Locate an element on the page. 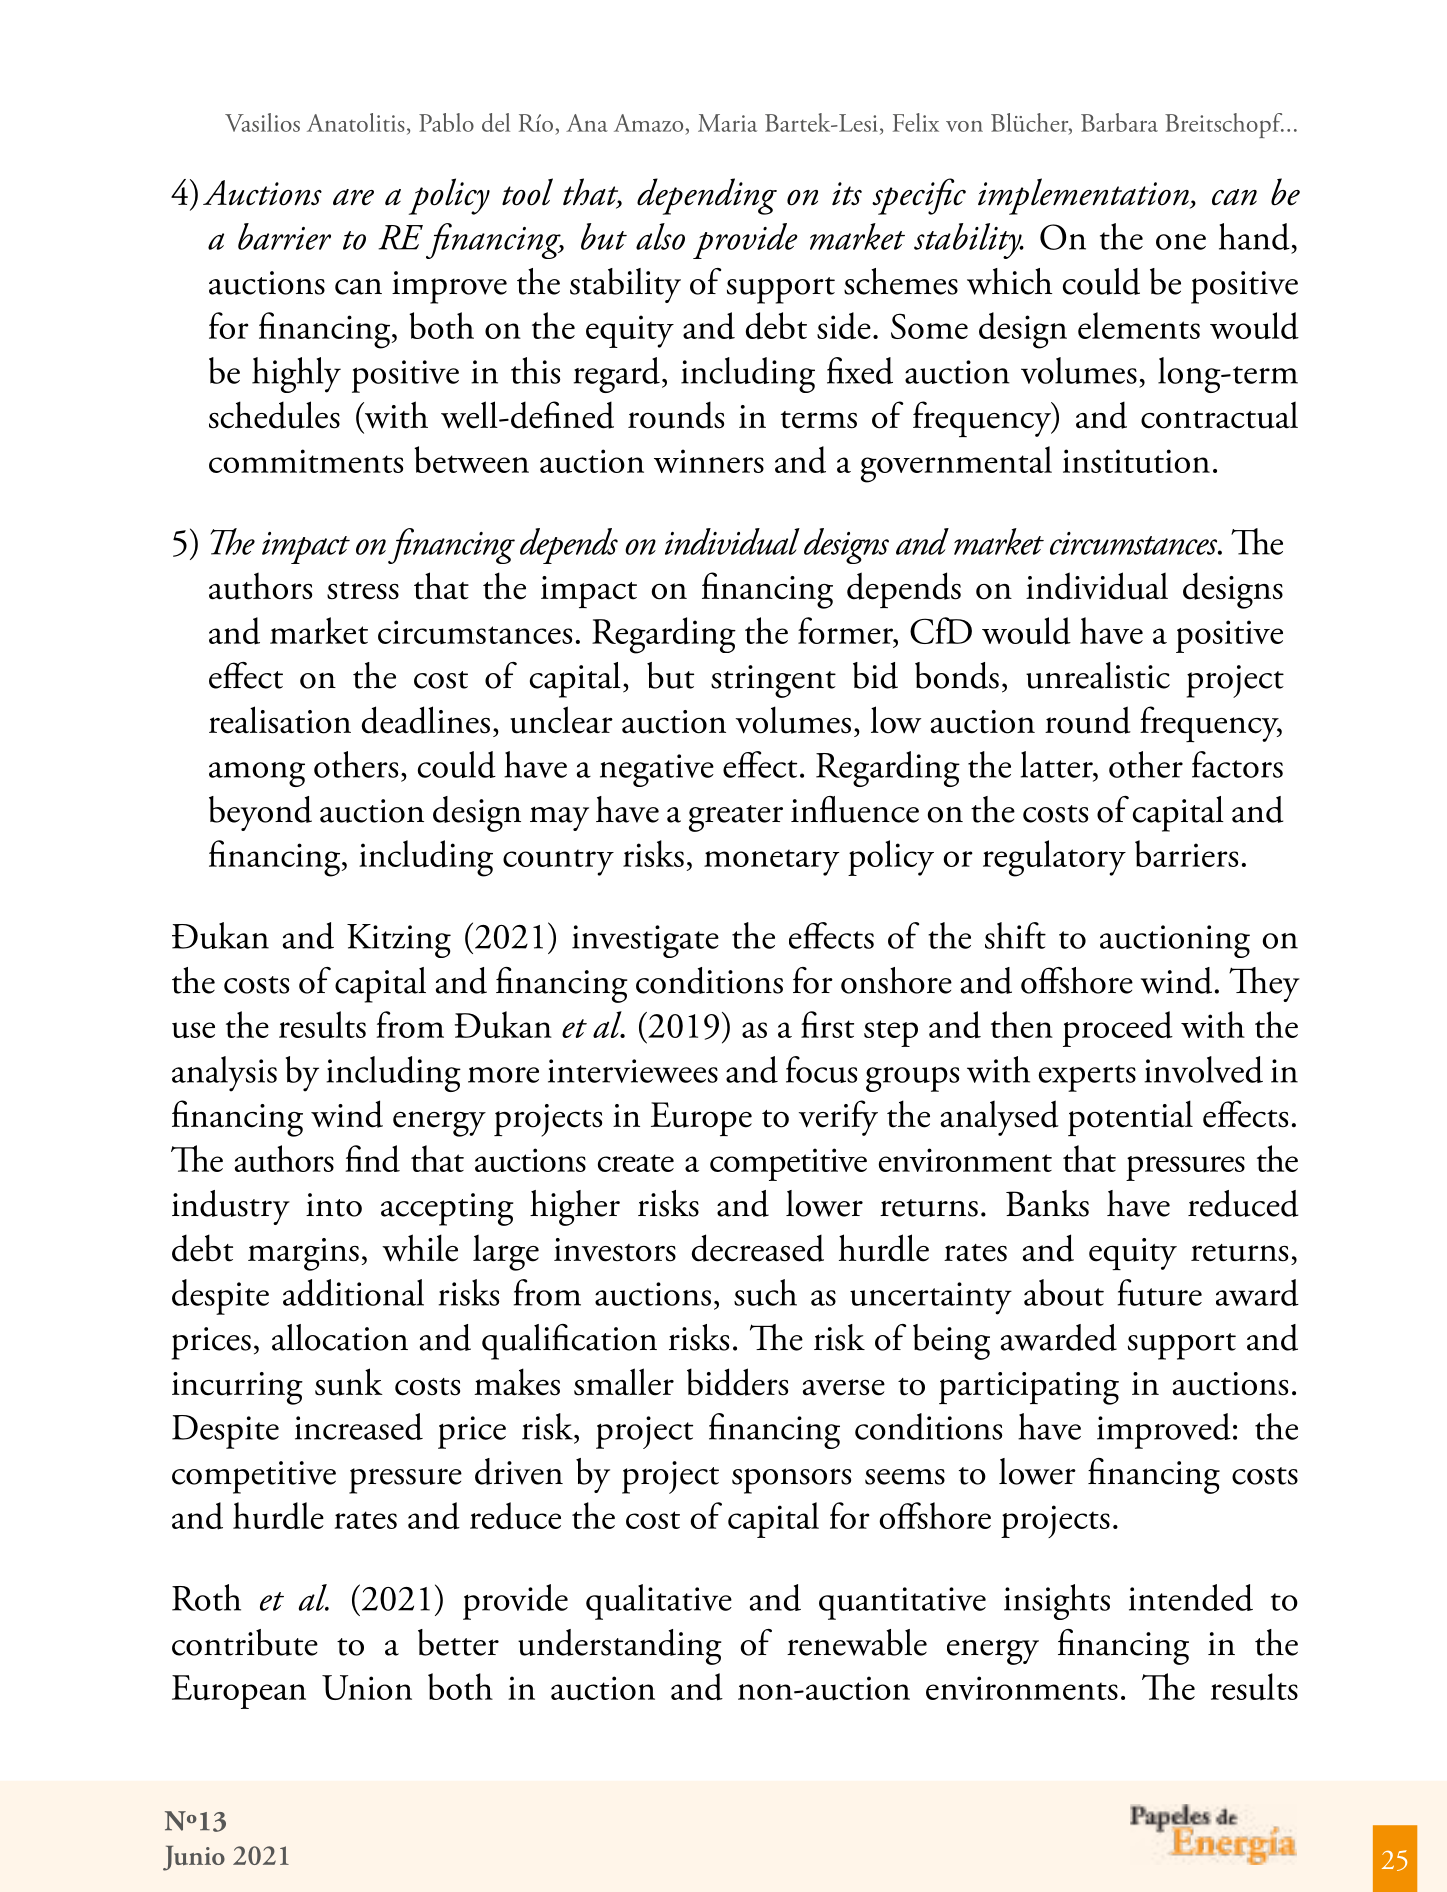  use is located at coordinates (193, 1030).
